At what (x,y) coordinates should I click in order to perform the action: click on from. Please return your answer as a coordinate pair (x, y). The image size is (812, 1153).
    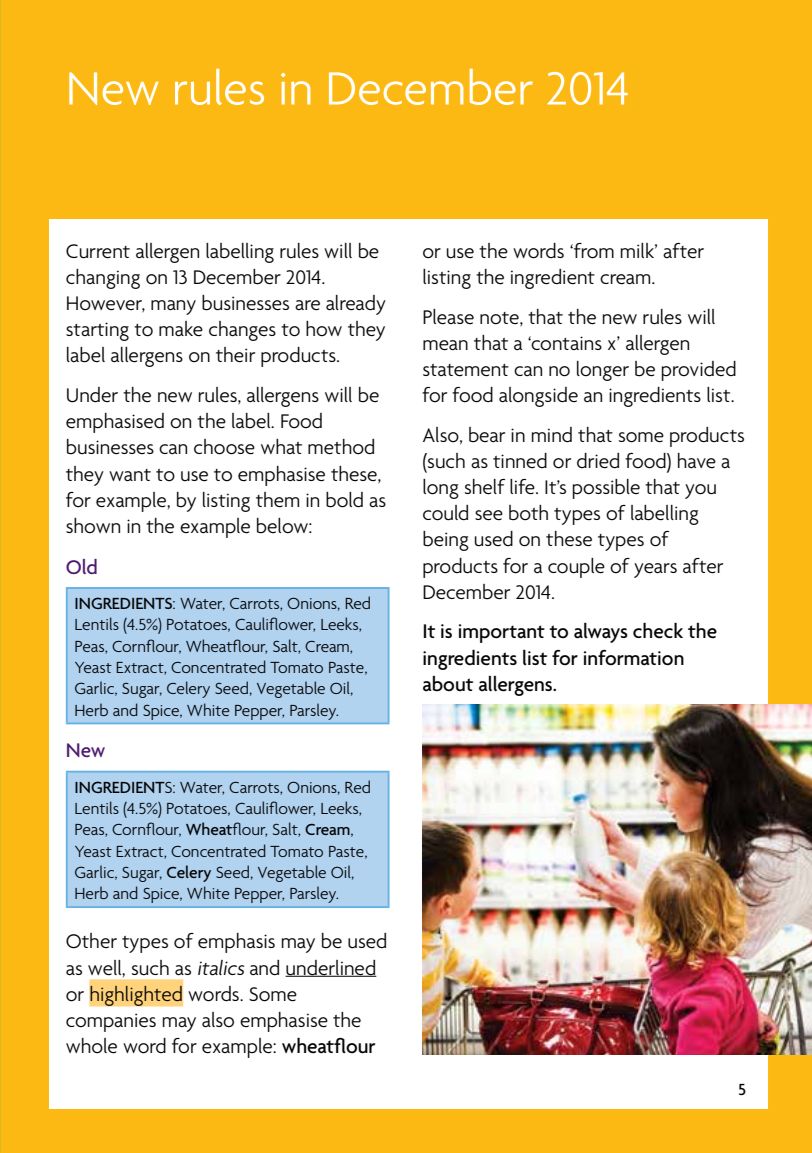
    Looking at the image, I should click on (593, 251).
